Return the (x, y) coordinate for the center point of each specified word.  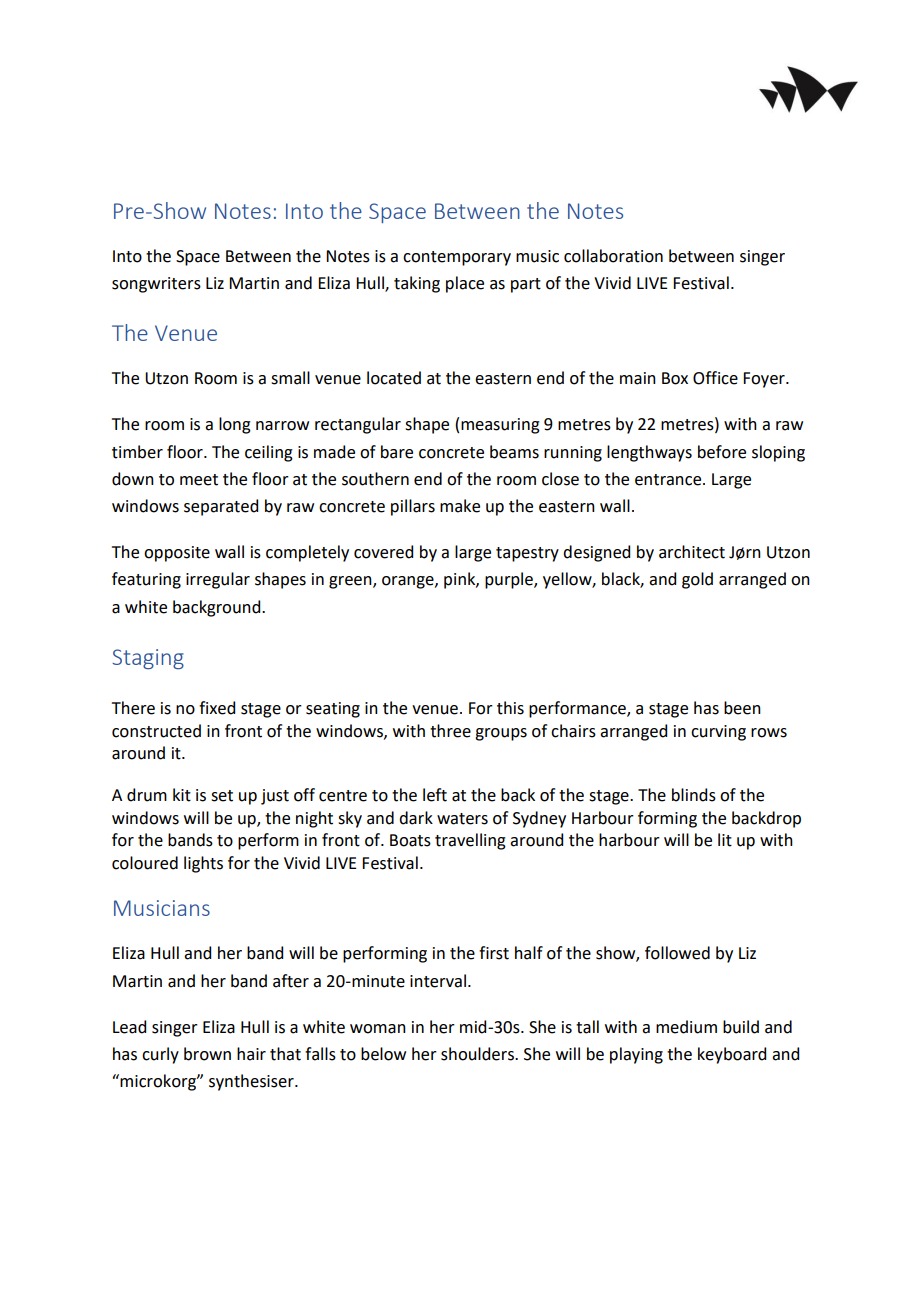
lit (725, 840)
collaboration (613, 256)
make (460, 506)
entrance (669, 480)
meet (199, 480)
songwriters (156, 285)
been (742, 708)
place (465, 284)
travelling (470, 841)
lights (203, 864)
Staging (148, 659)
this (510, 708)
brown (207, 1054)
